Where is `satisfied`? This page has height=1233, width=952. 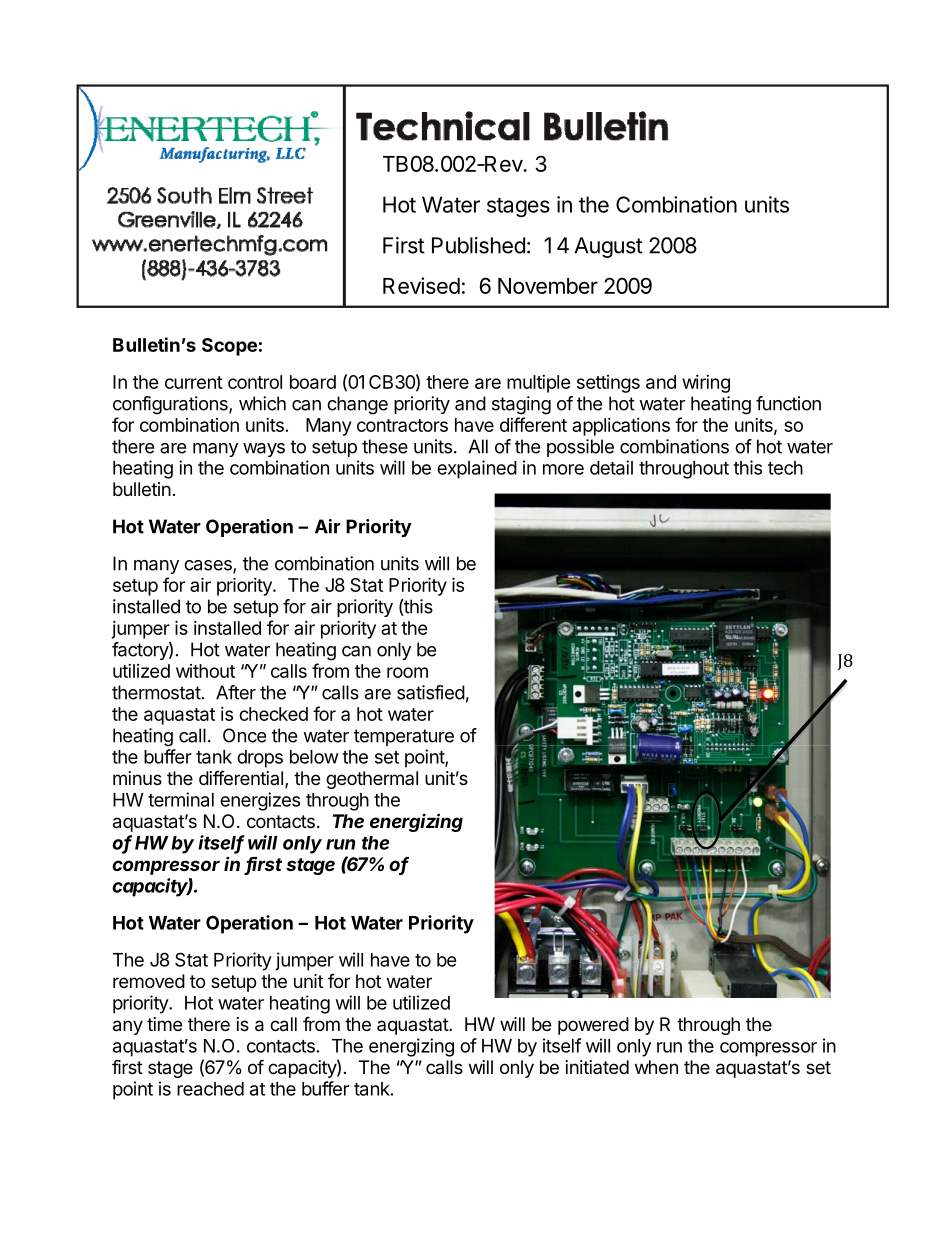
satisfied is located at coordinates (431, 692).
